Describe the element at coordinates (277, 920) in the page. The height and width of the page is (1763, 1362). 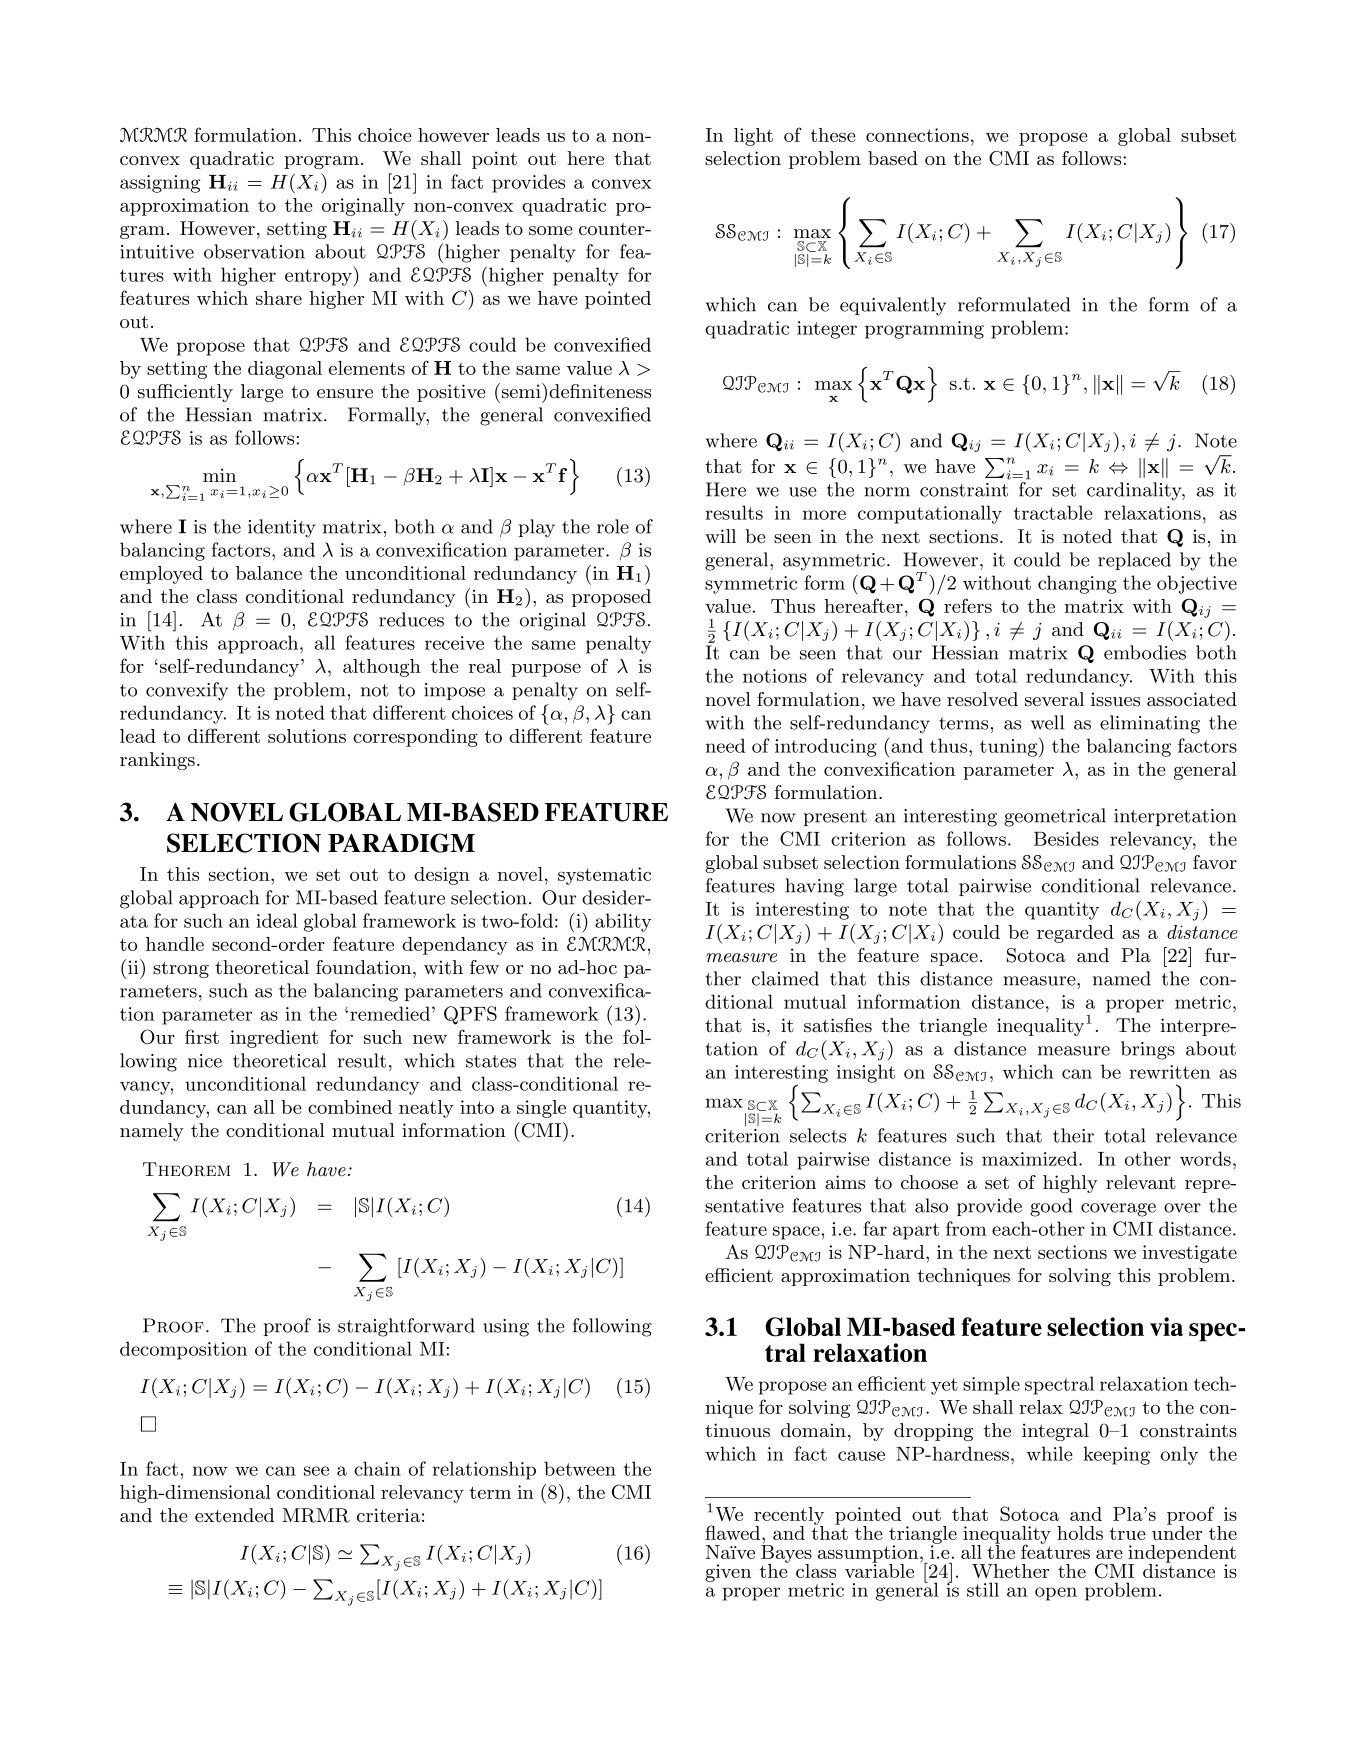
I see `ideal` at that location.
